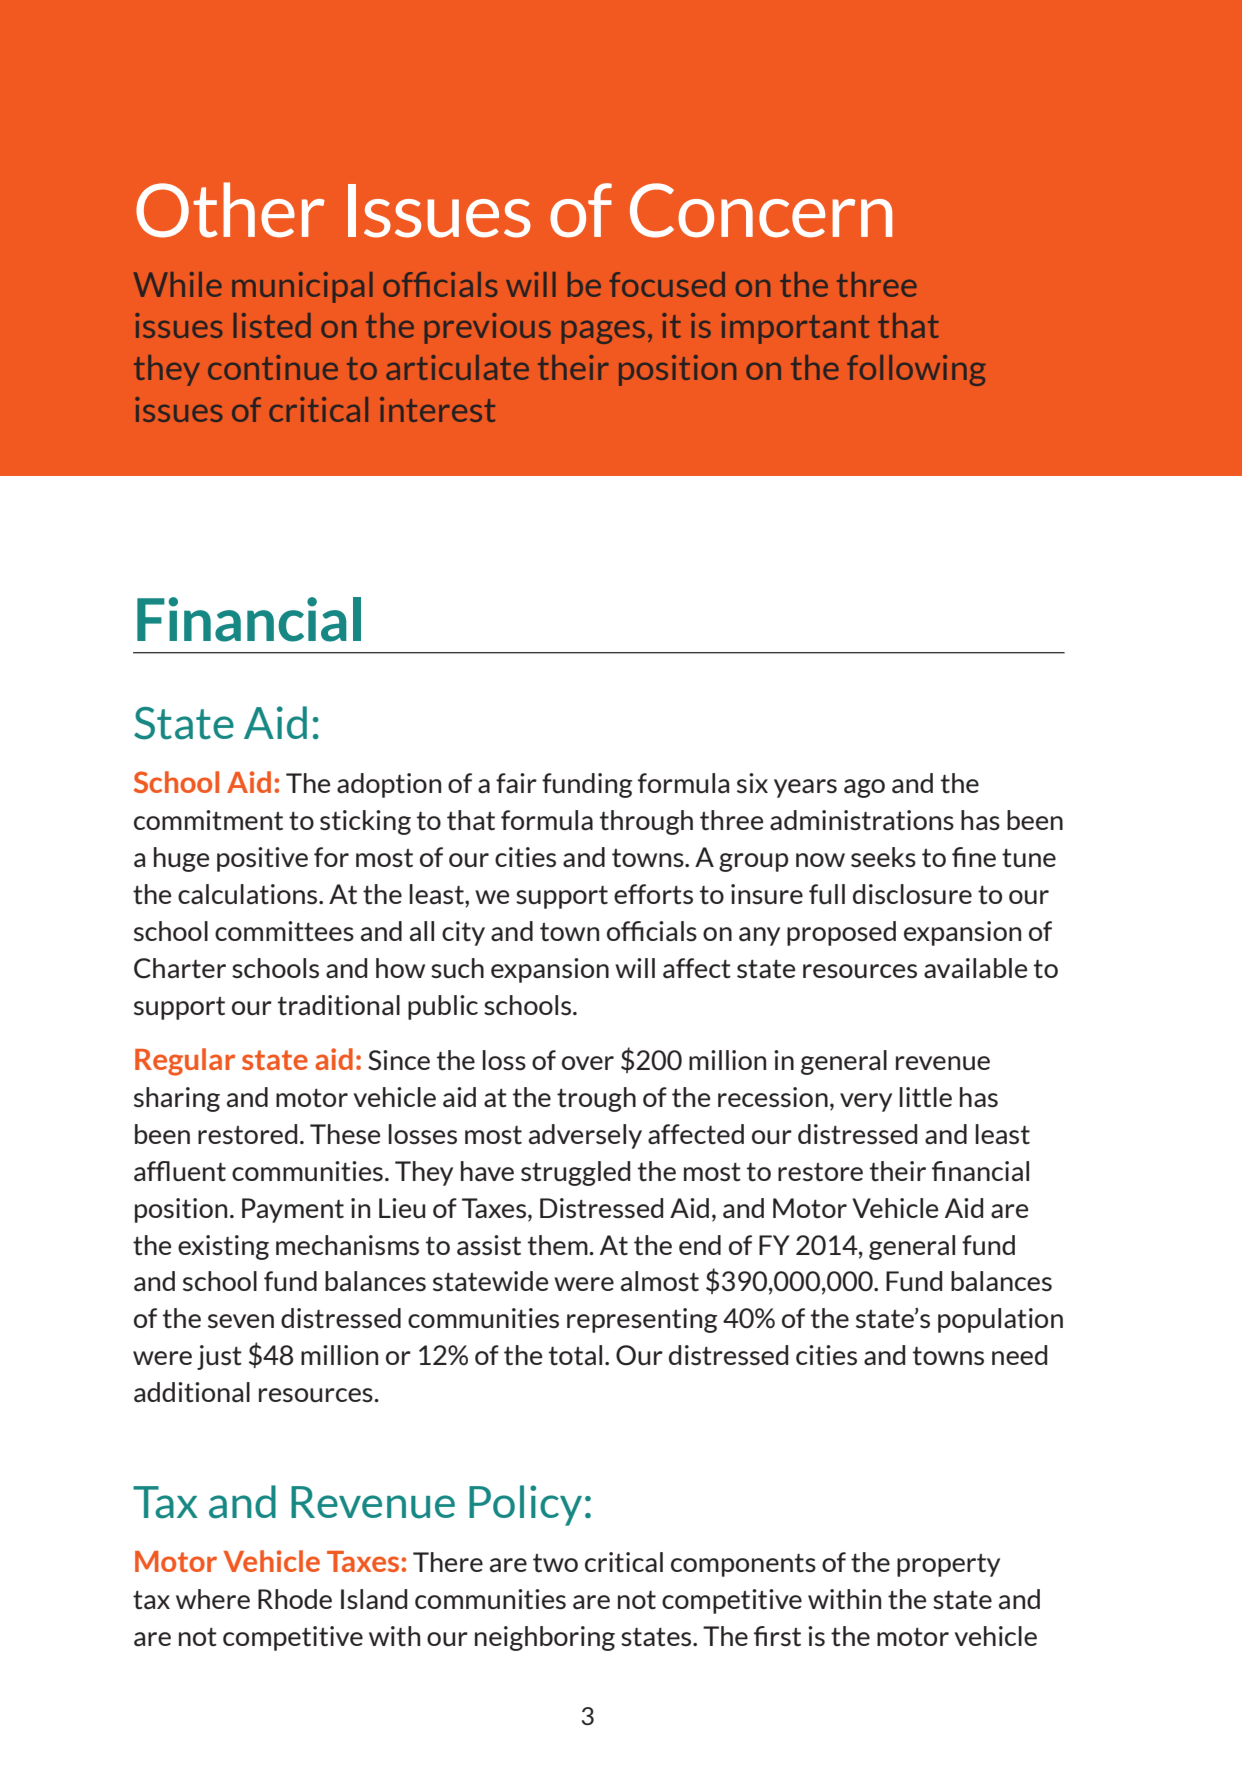  What do you see at coordinates (916, 370) in the screenshot?
I see `following` at bounding box center [916, 370].
